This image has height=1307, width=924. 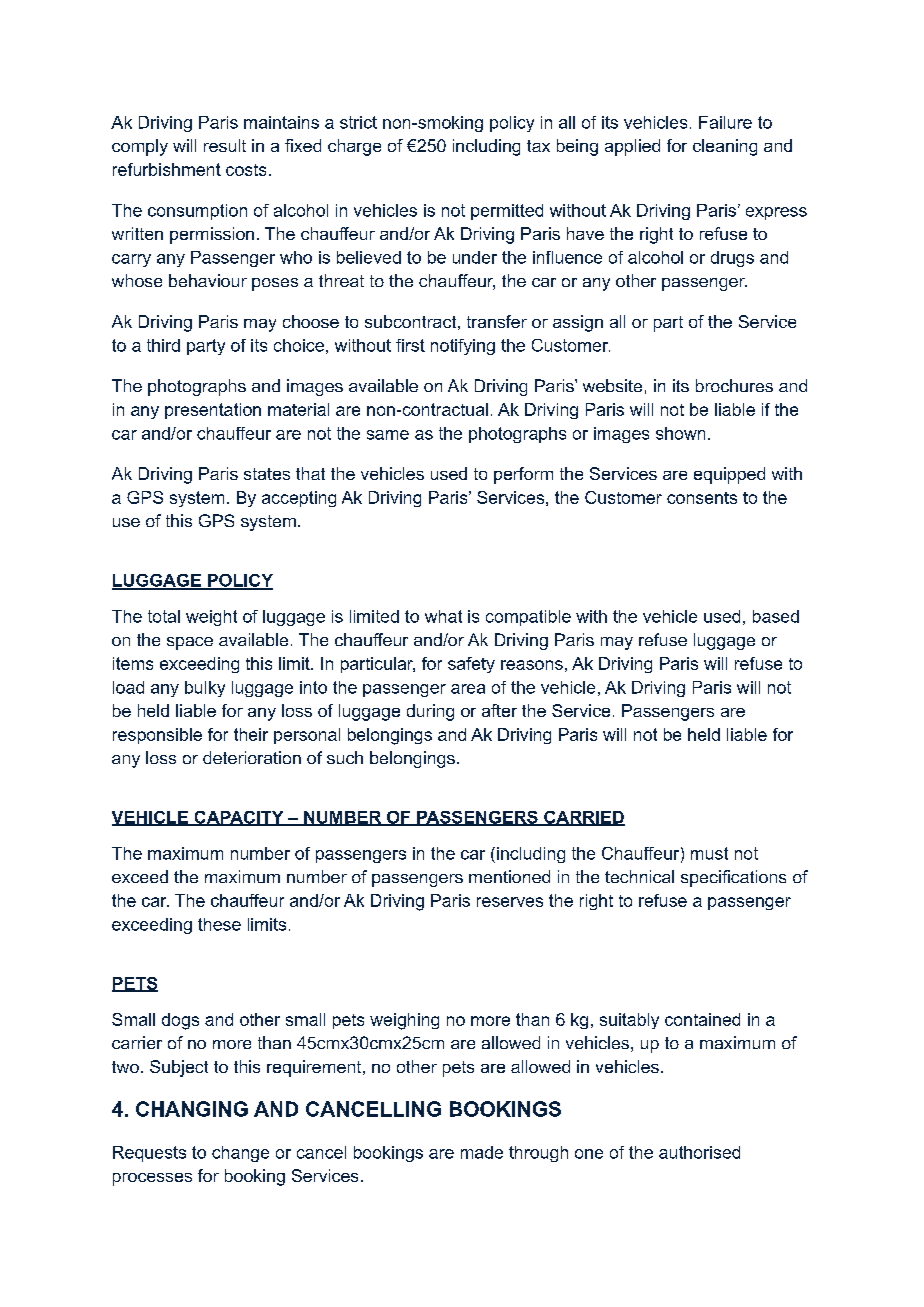 What do you see at coordinates (219, 924) in the image?
I see `these` at bounding box center [219, 924].
